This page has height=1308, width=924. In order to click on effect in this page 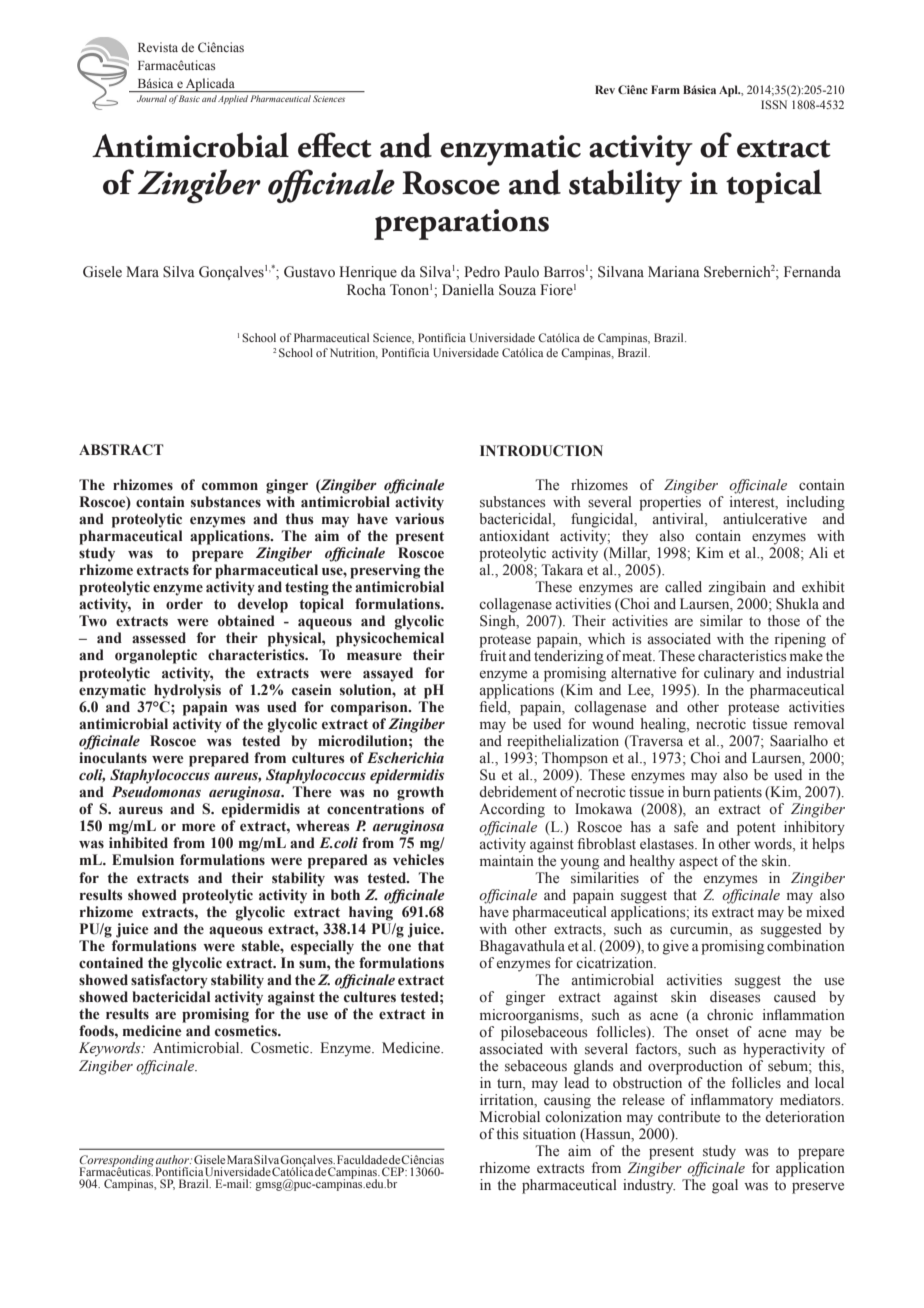, I will do `click(335, 145)`.
